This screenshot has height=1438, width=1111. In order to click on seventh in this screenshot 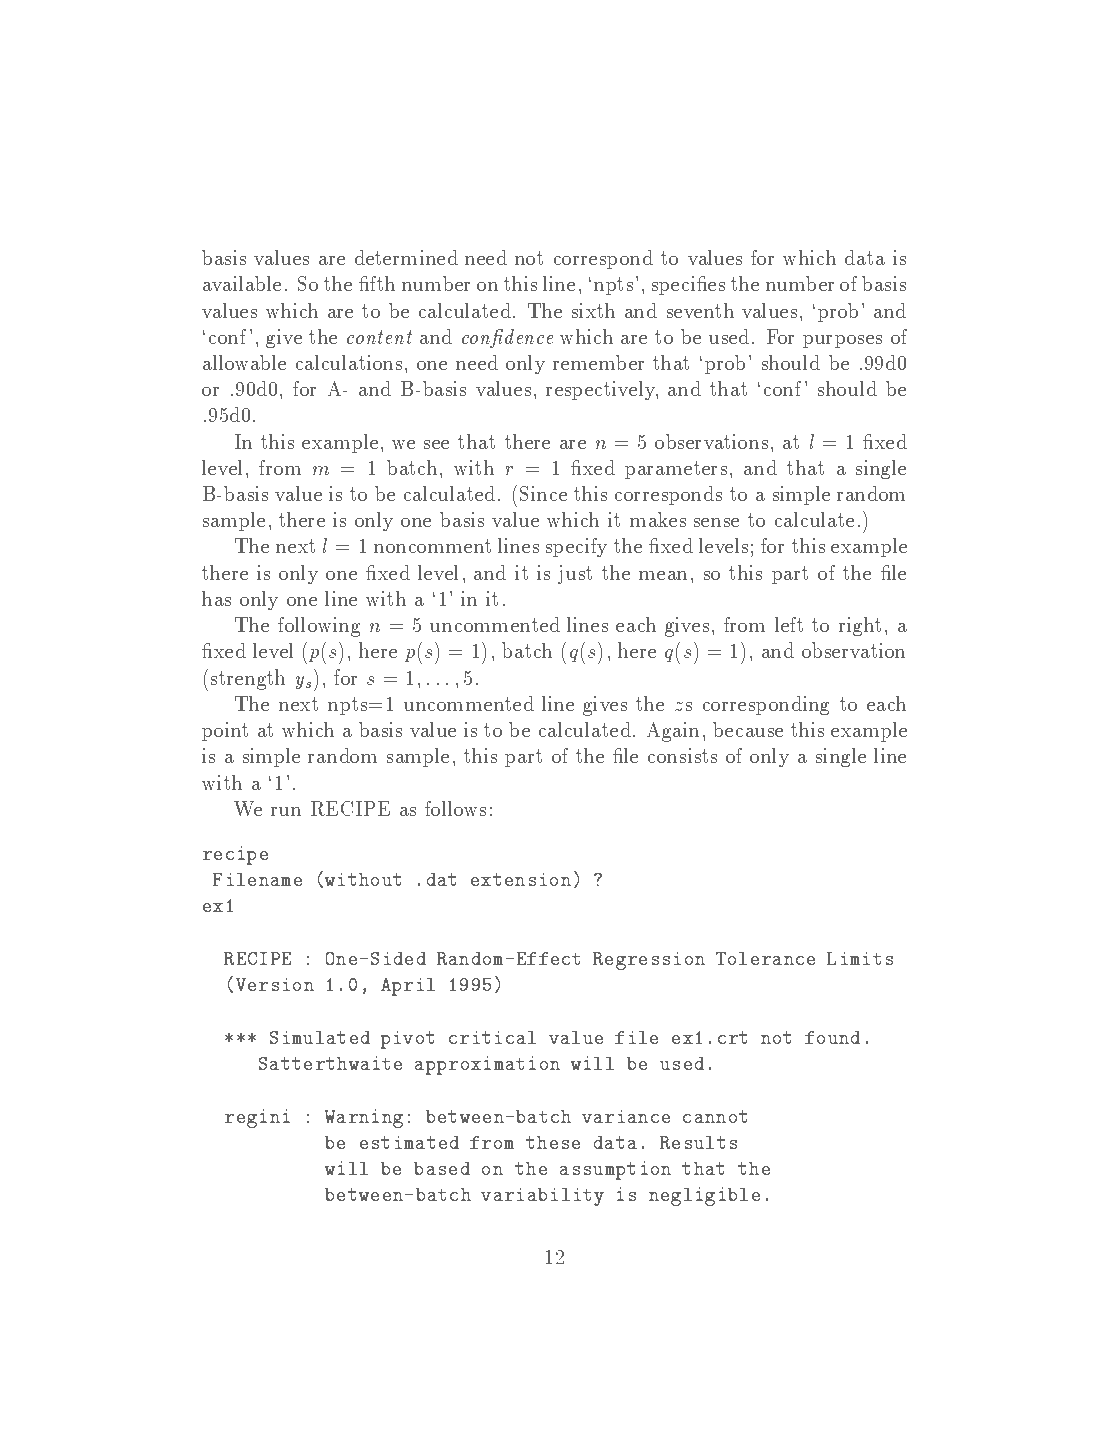, I will do `click(700, 310)`.
